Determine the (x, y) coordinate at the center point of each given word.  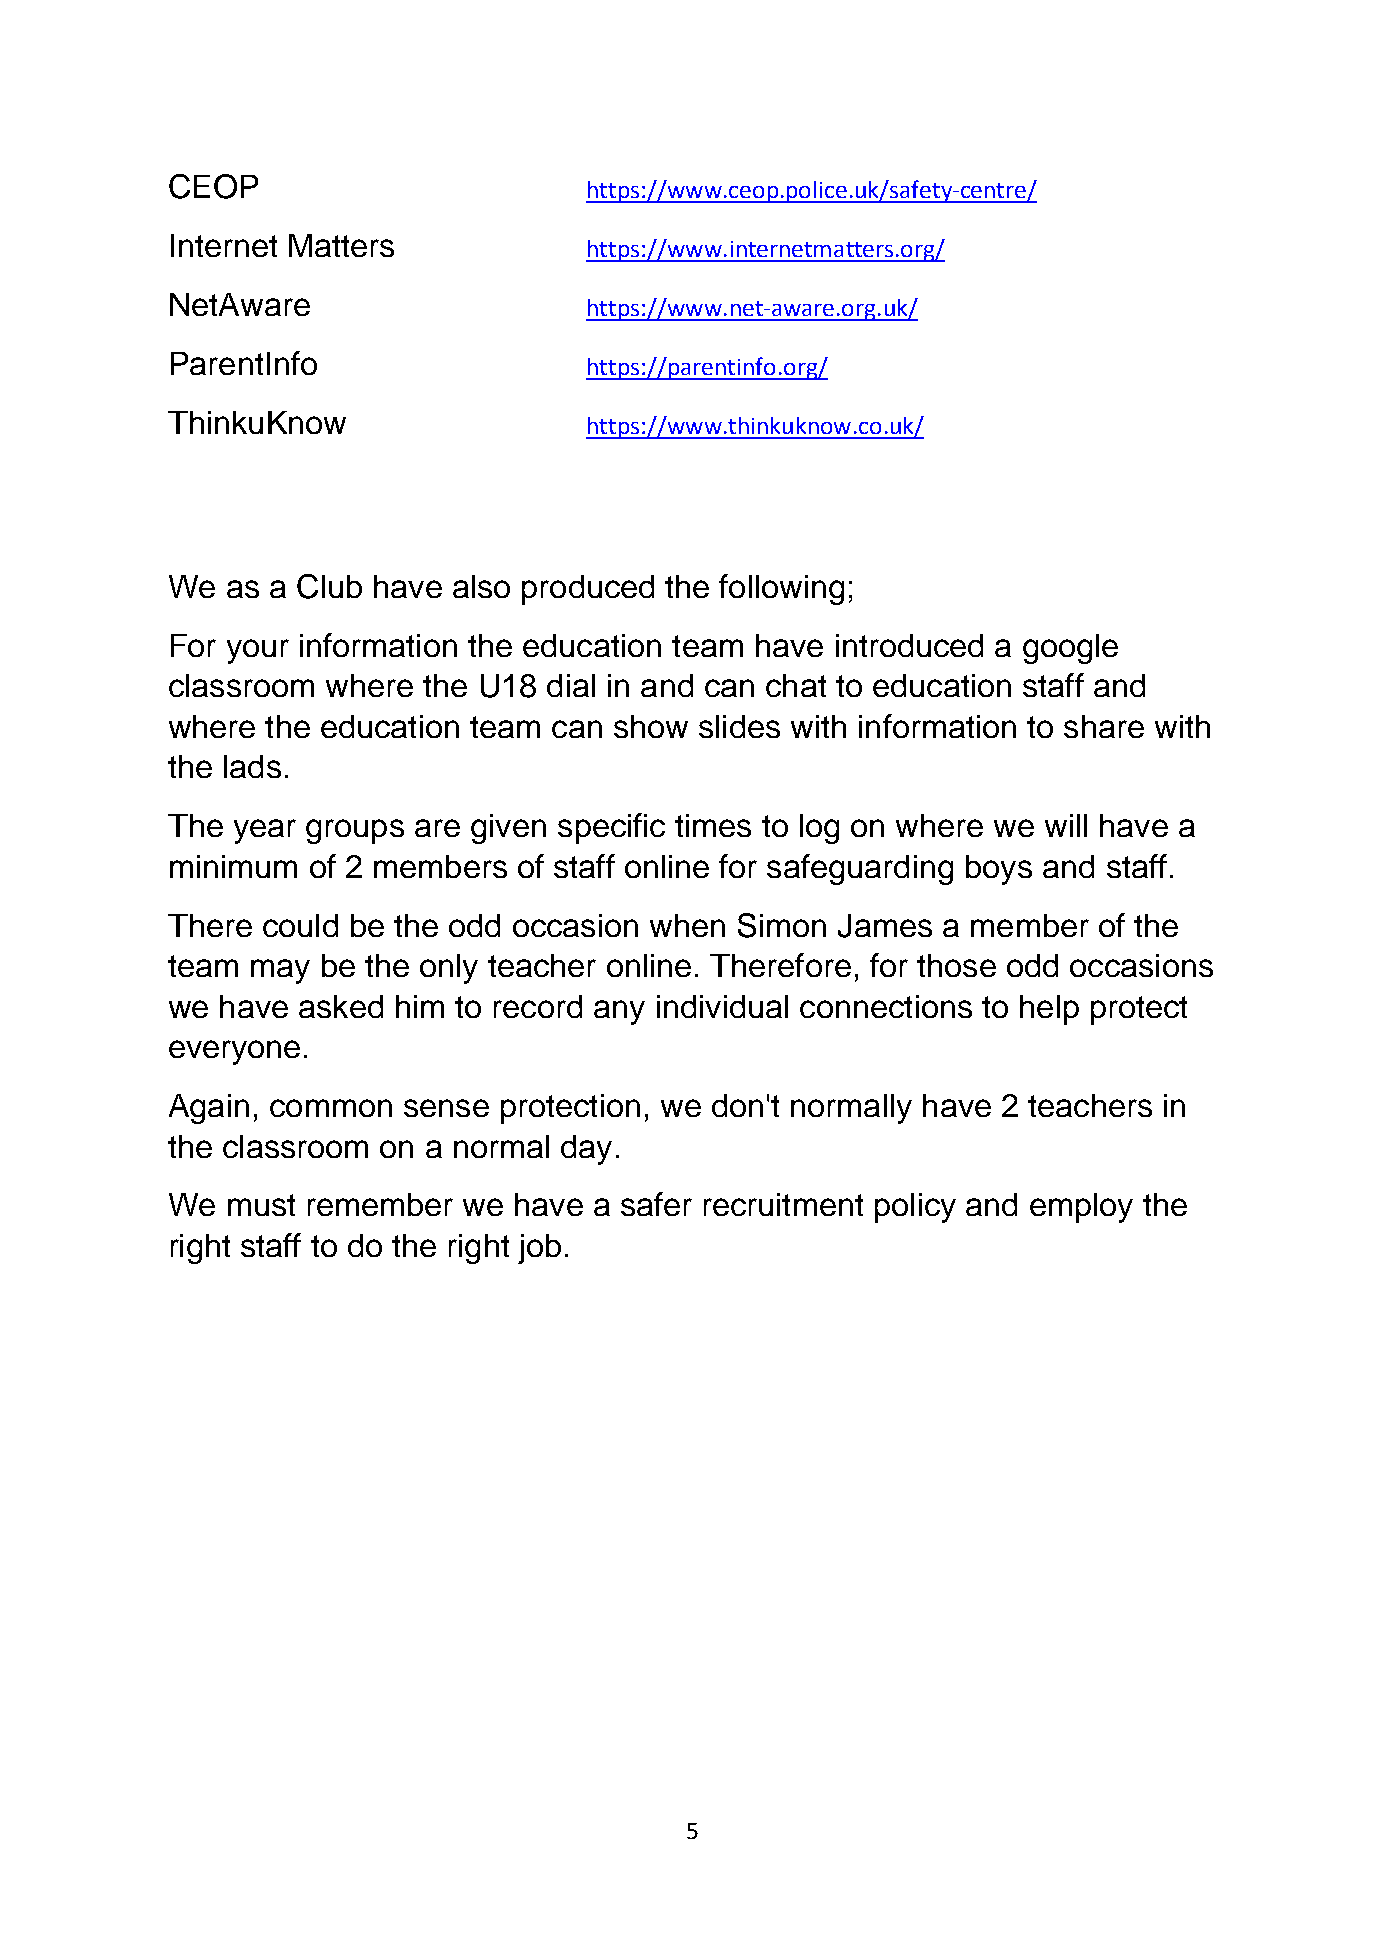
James (885, 926)
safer (656, 1204)
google (1070, 649)
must (261, 1205)
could (300, 925)
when (687, 925)
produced (588, 590)
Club (329, 586)
